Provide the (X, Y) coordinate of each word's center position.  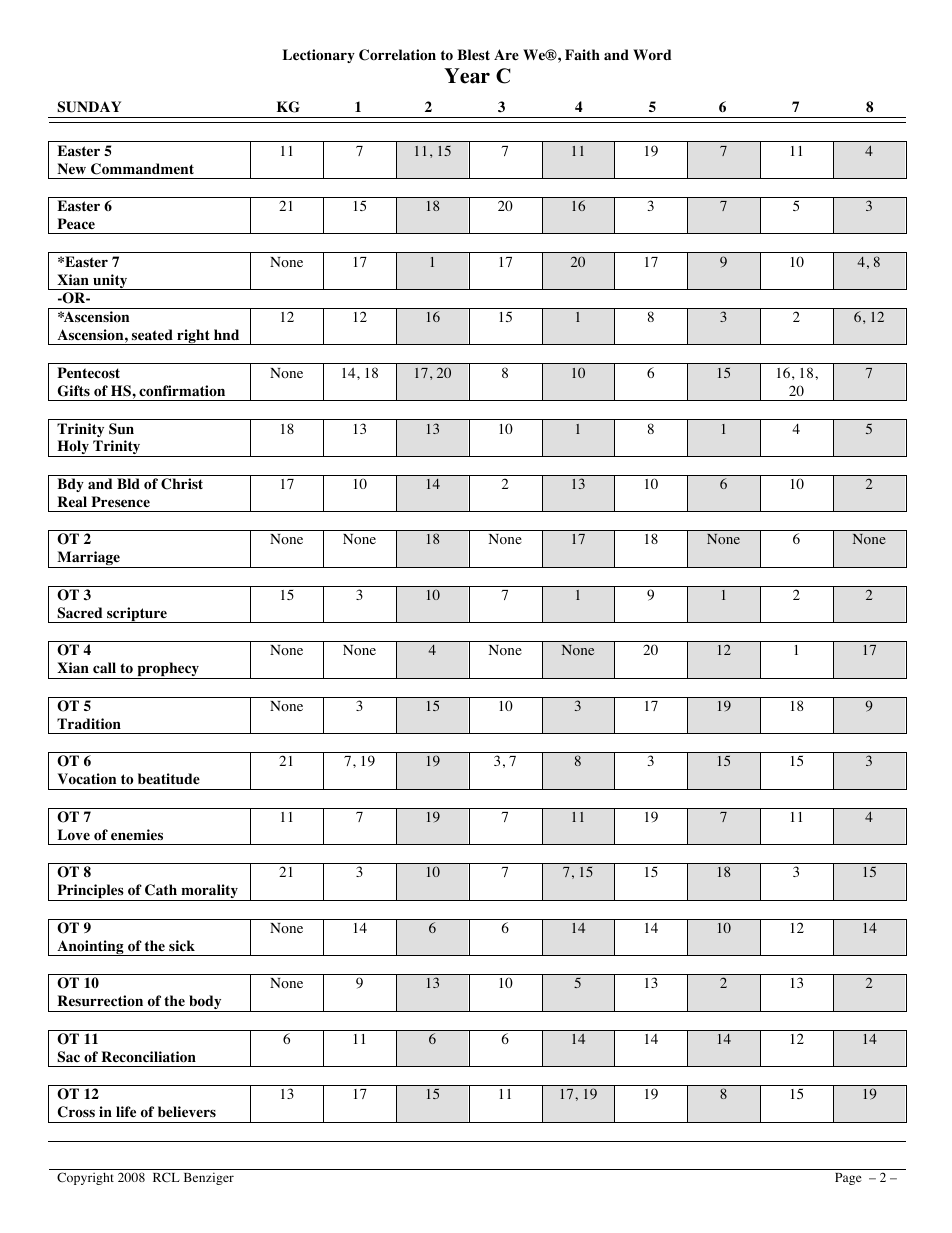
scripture (137, 615)
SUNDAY (89, 107)
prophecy (168, 670)
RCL (166, 1177)
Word (652, 55)
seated (152, 334)
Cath (161, 890)
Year (467, 76)
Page (848, 1179)
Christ (182, 484)
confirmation (182, 391)
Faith (582, 54)
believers (187, 1111)
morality (209, 892)
